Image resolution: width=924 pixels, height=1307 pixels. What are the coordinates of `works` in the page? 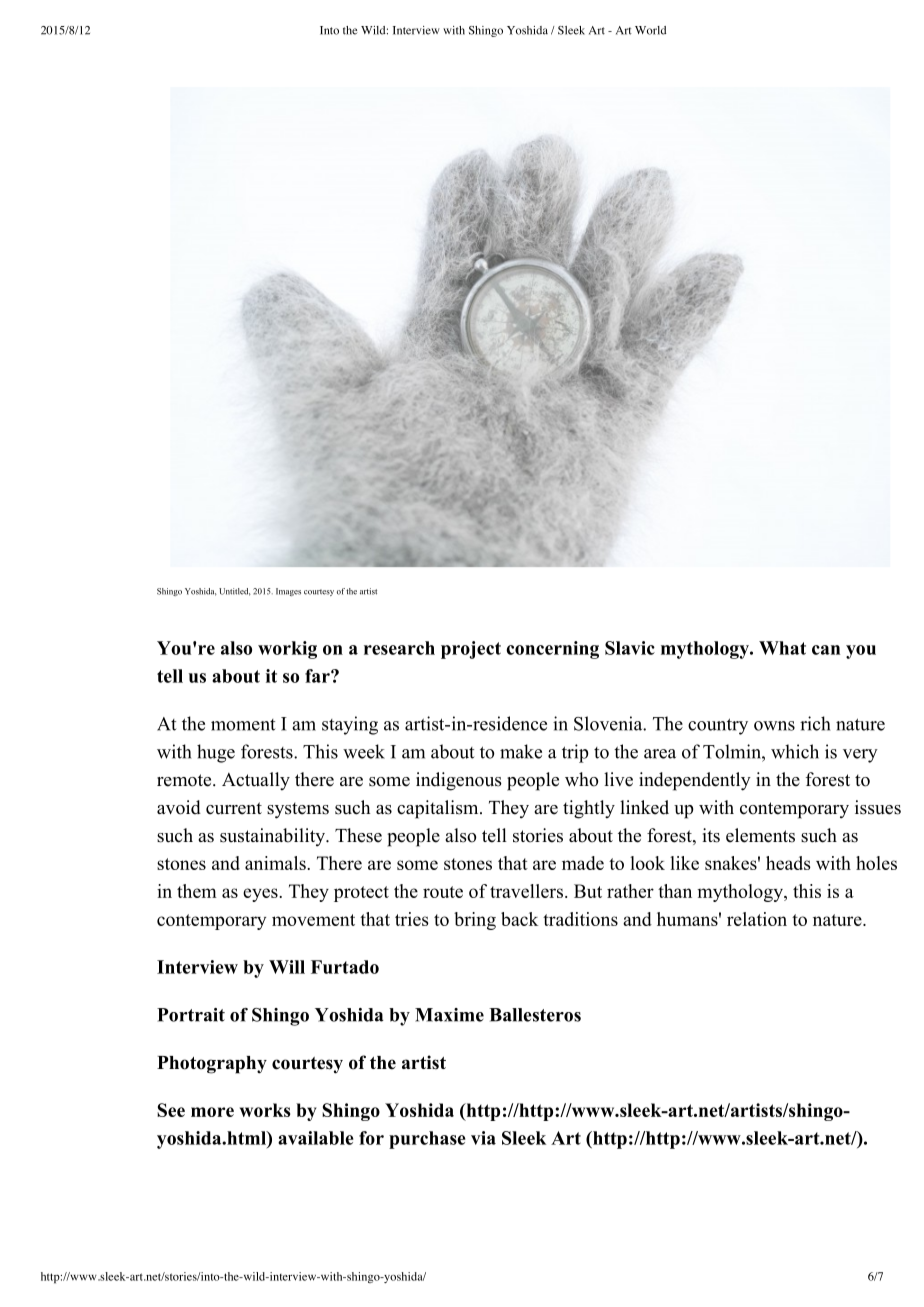 It's located at (265, 1110).
